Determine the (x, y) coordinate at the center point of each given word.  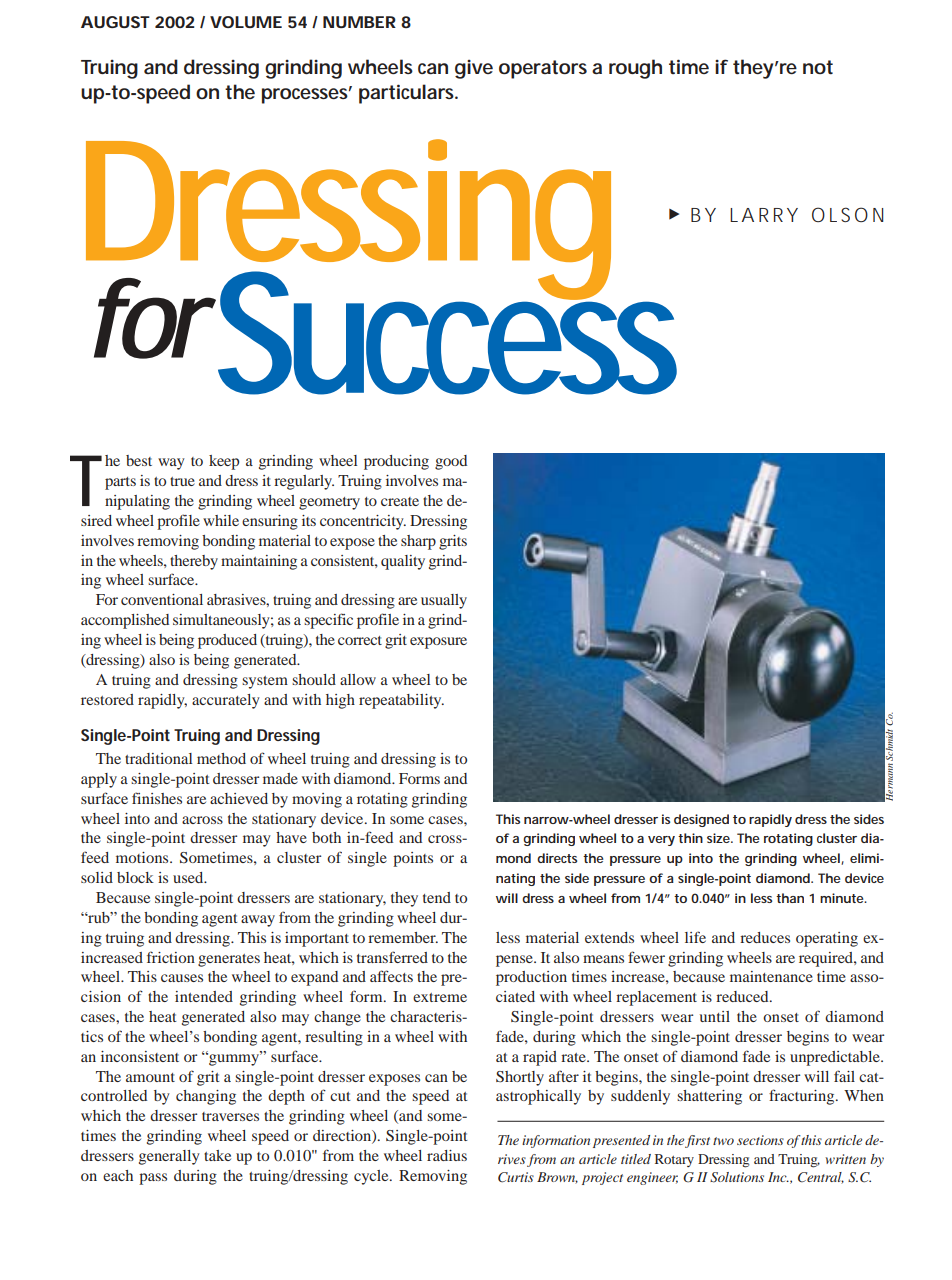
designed (704, 820)
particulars (408, 94)
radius (447, 1155)
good (451, 462)
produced (227, 641)
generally (169, 1157)
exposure (438, 643)
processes (307, 95)
